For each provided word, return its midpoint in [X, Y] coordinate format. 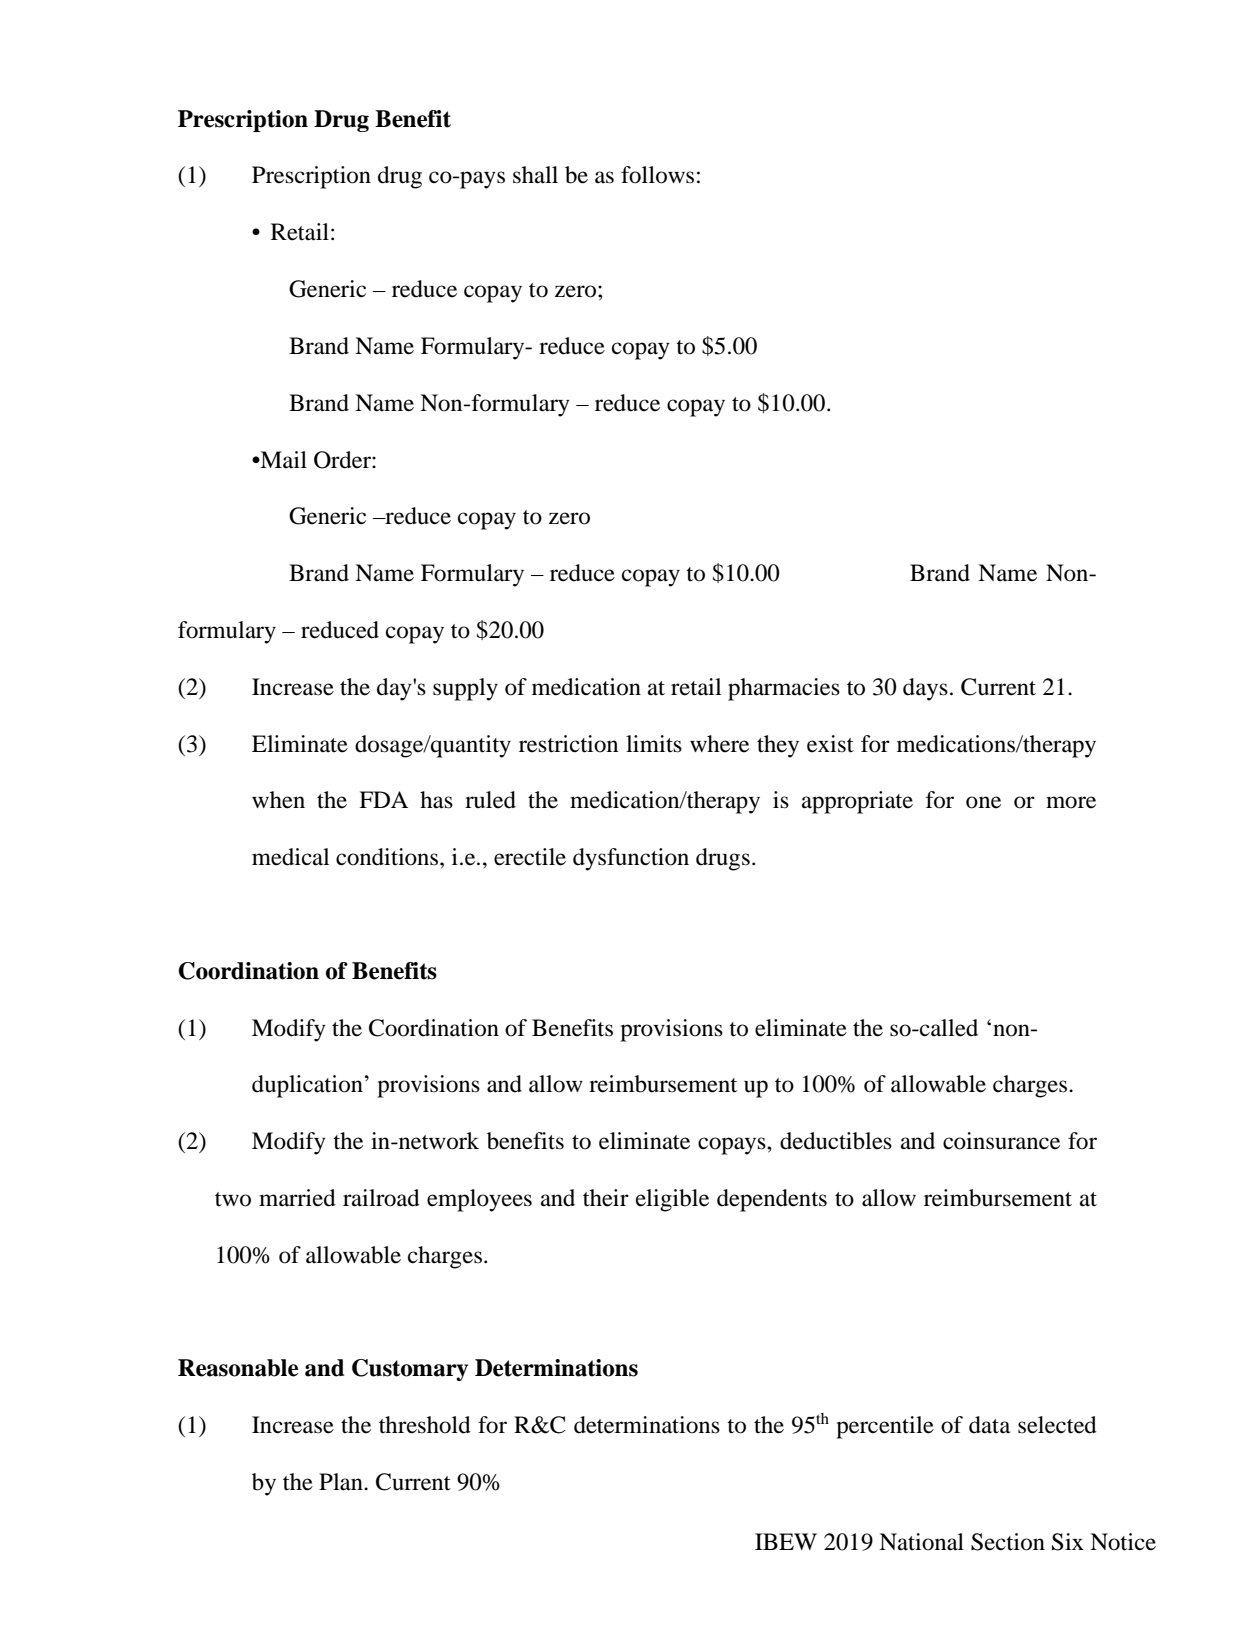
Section [1008, 1542]
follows [657, 175]
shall [535, 175]
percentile [885, 1427]
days [925, 689]
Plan [342, 1482]
